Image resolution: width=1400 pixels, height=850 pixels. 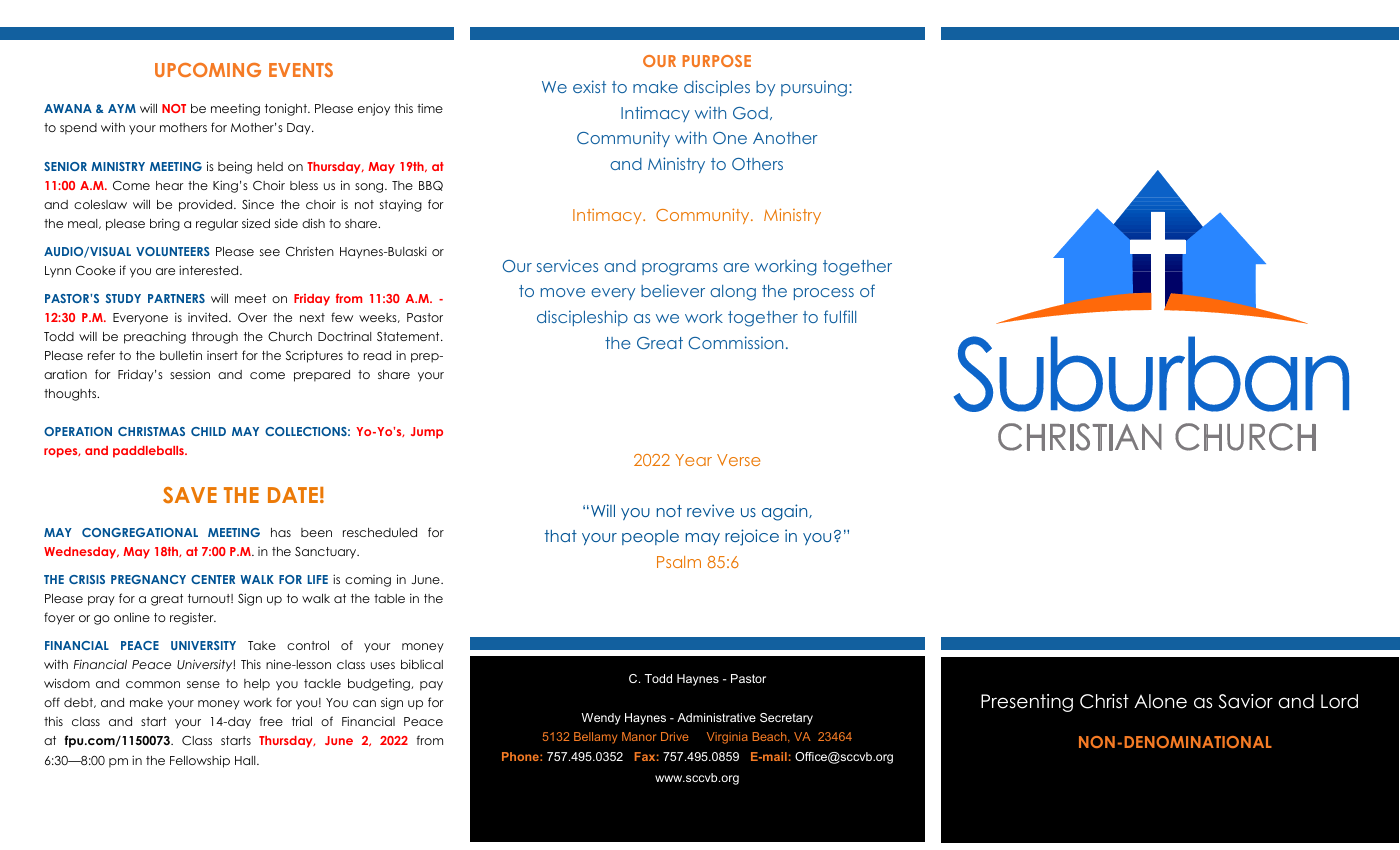 I want to click on Alone, so click(x=1160, y=701).
